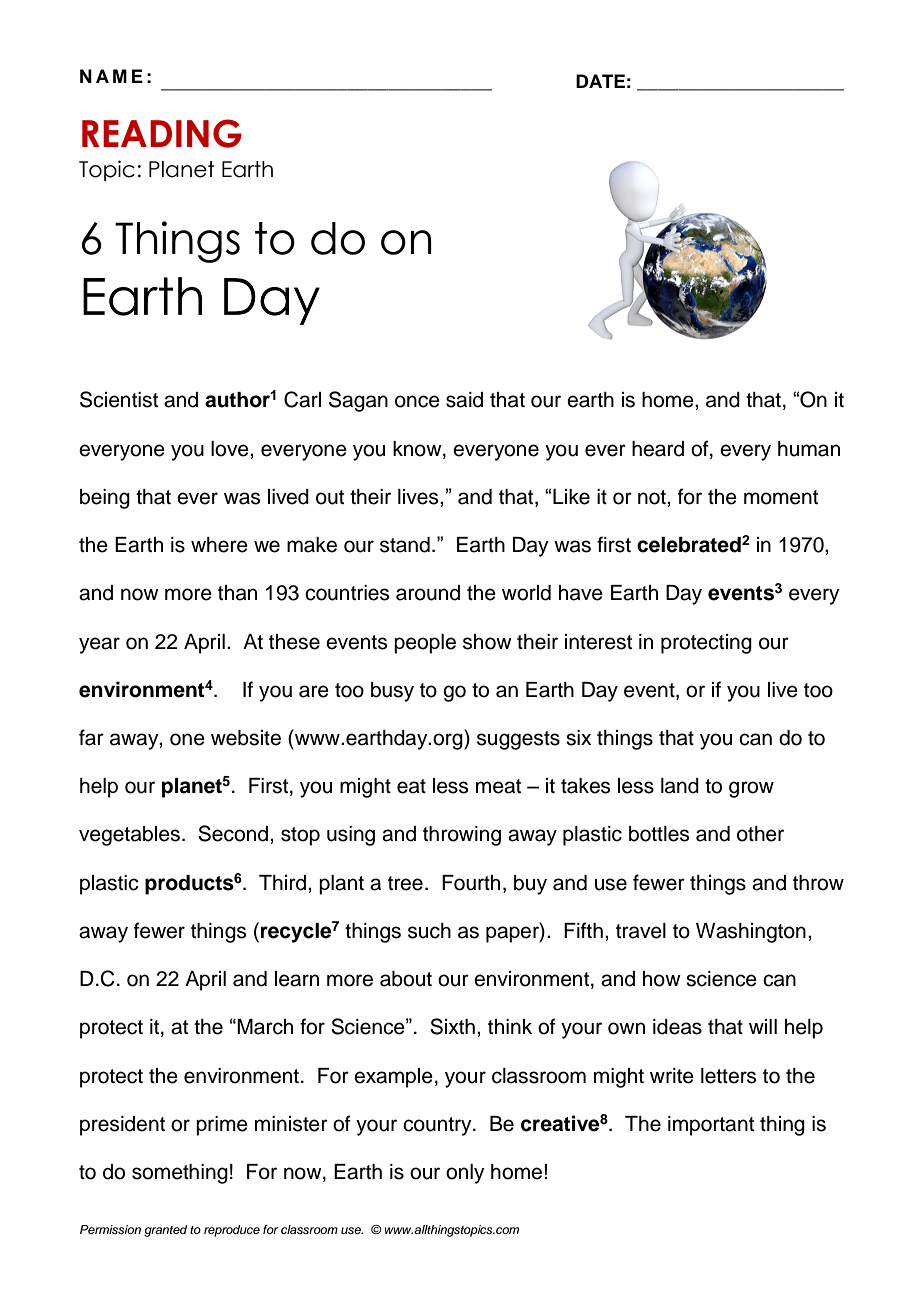  I want to click on year, so click(99, 645).
